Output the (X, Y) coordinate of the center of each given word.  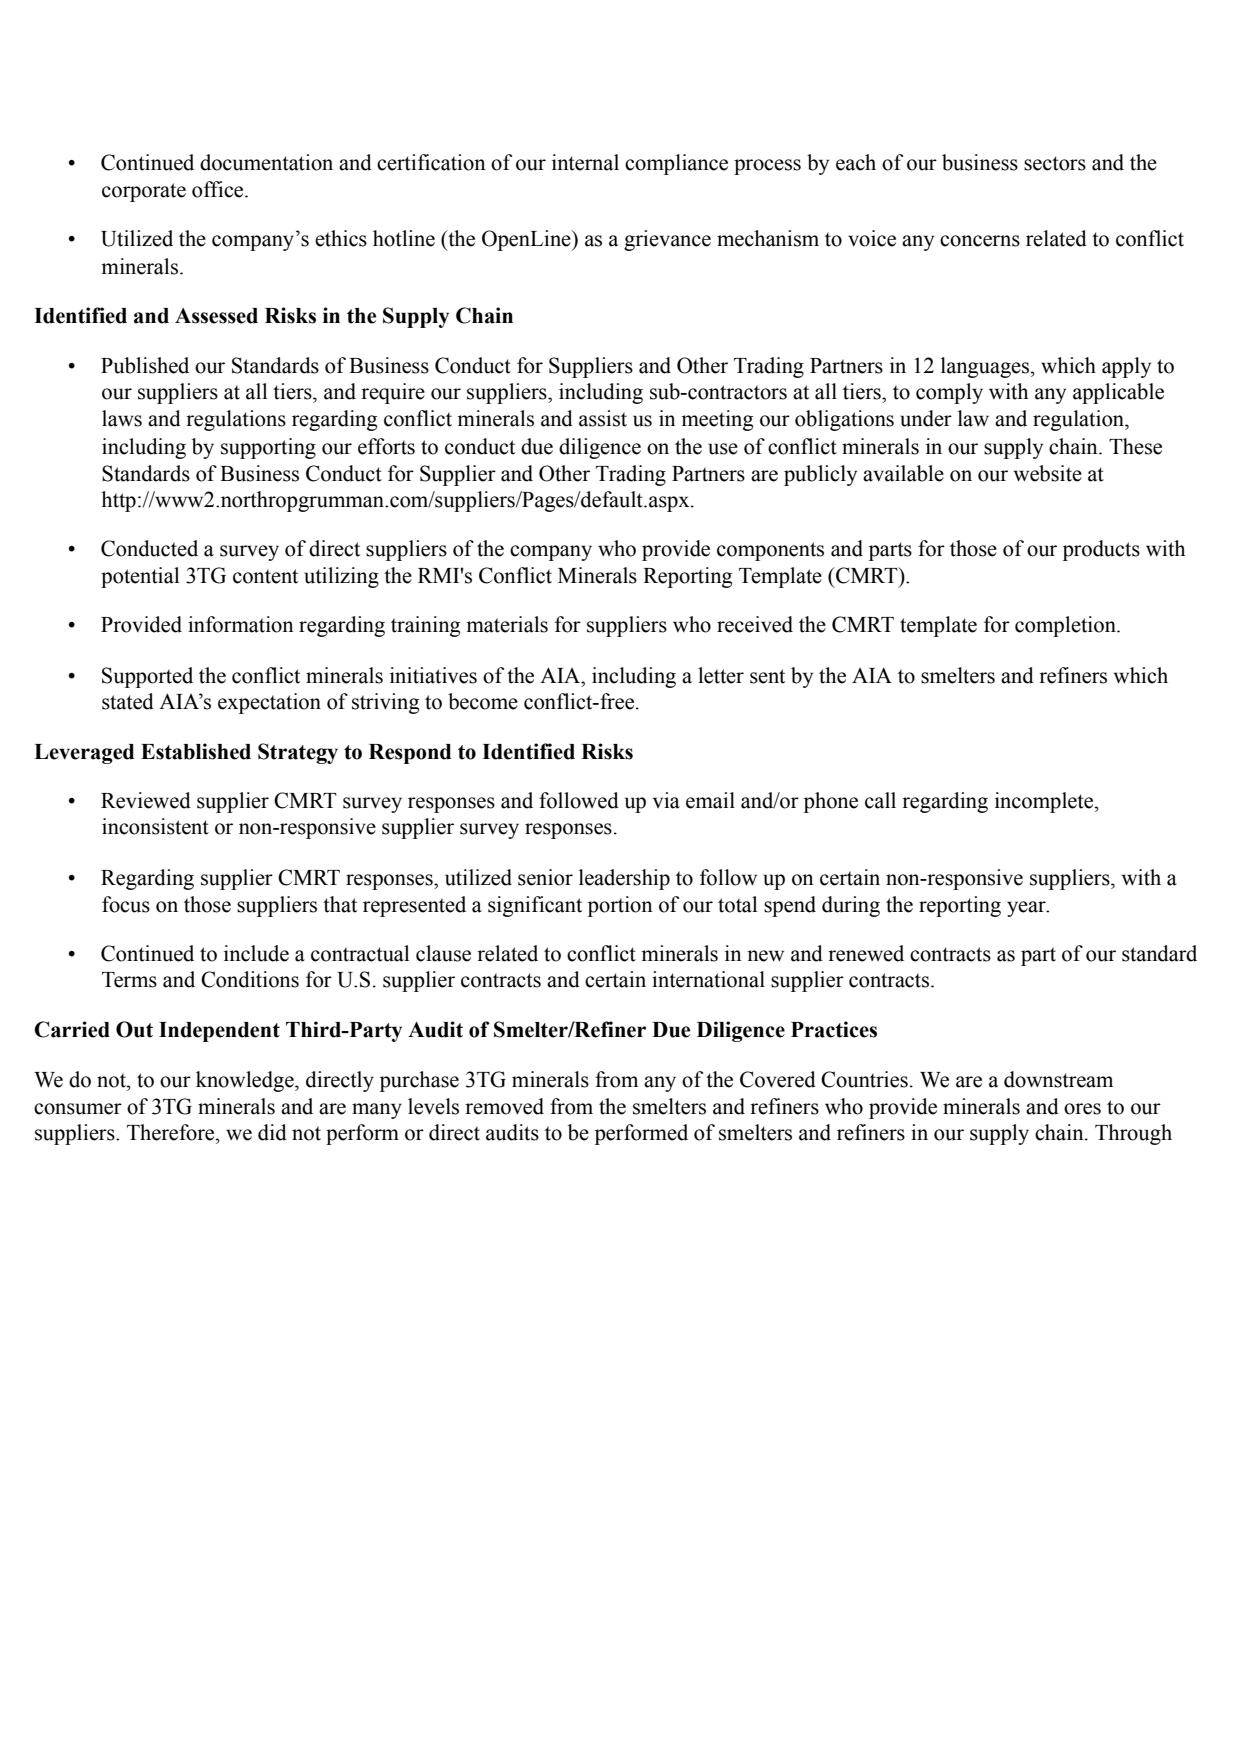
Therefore (172, 1132)
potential (140, 577)
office (219, 189)
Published (145, 365)
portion (620, 906)
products (1101, 550)
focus (126, 904)
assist (603, 418)
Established (196, 751)
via (666, 800)
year (1027, 909)
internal (585, 162)
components (770, 551)
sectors (1055, 163)
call (880, 800)
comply (949, 393)
